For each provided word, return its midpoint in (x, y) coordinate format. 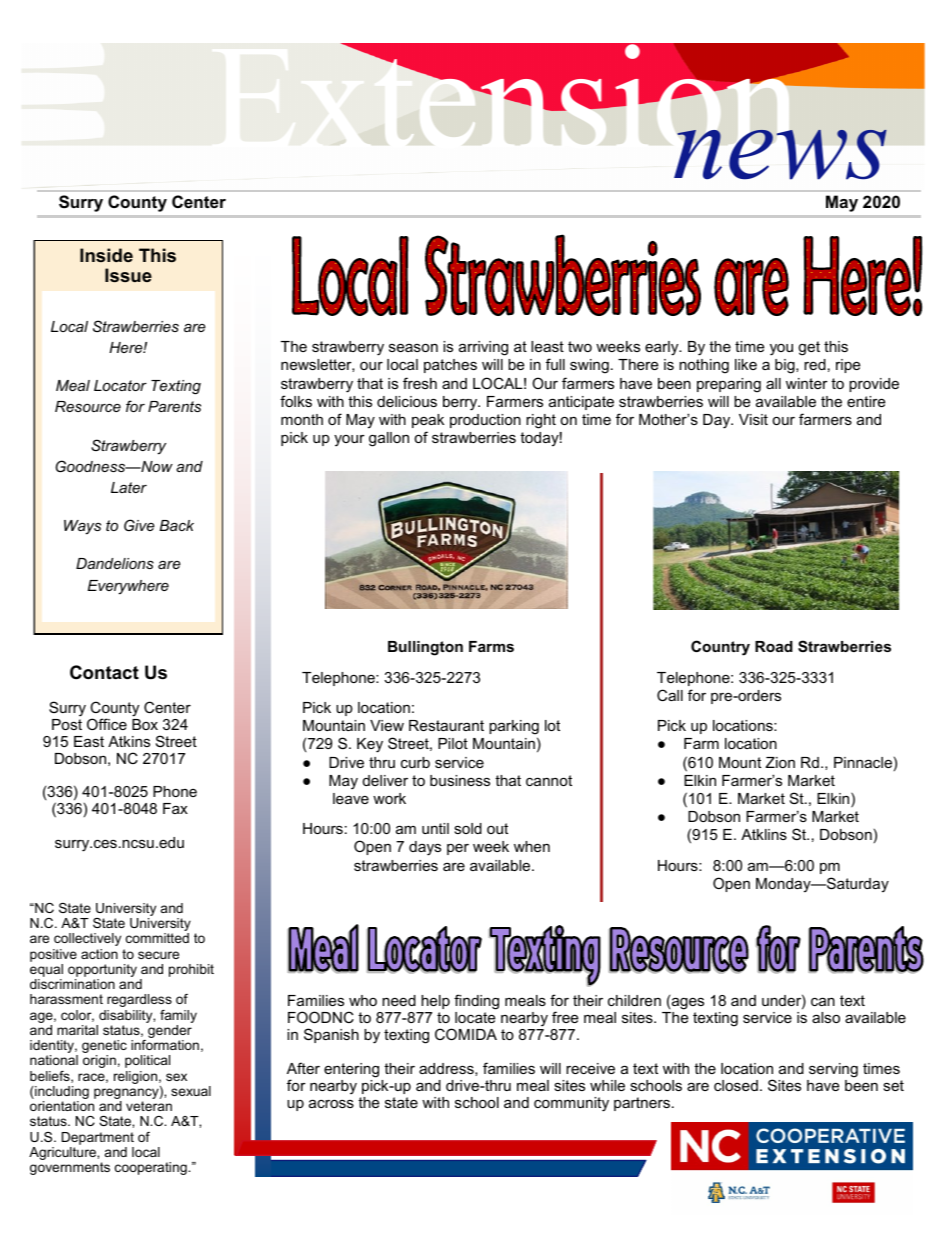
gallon (389, 439)
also (826, 1017)
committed (157, 938)
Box (145, 723)
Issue (128, 275)
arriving (483, 348)
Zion (780, 762)
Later (129, 487)
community (571, 1104)
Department (98, 1138)
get (809, 348)
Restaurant (446, 725)
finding (476, 1003)
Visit (753, 419)
